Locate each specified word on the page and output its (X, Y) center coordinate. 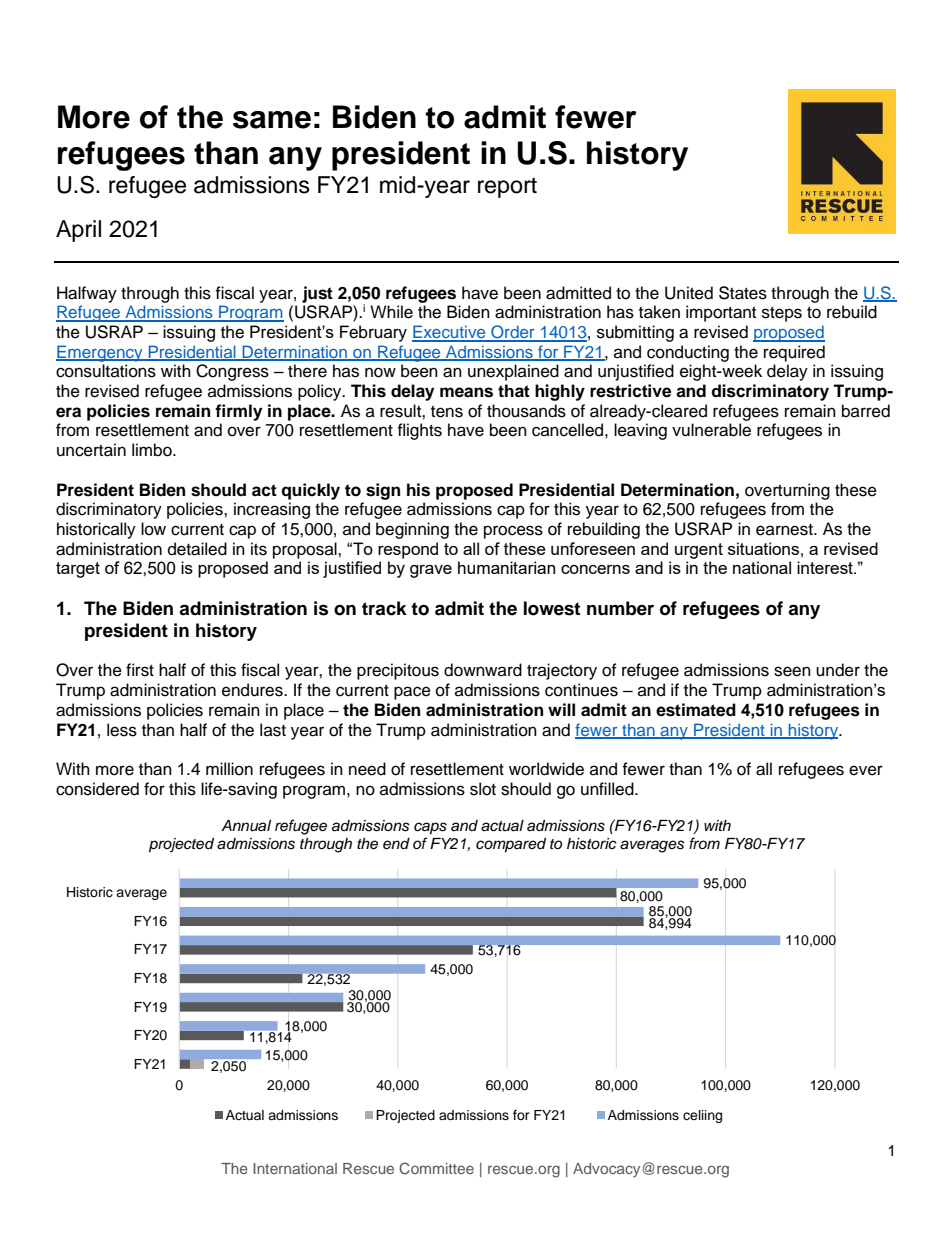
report (507, 187)
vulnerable (711, 430)
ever (866, 770)
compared (511, 845)
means (466, 392)
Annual (246, 826)
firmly (238, 412)
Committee (436, 1168)
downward (483, 670)
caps (430, 828)
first (140, 670)
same (272, 120)
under (838, 670)
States (743, 293)
